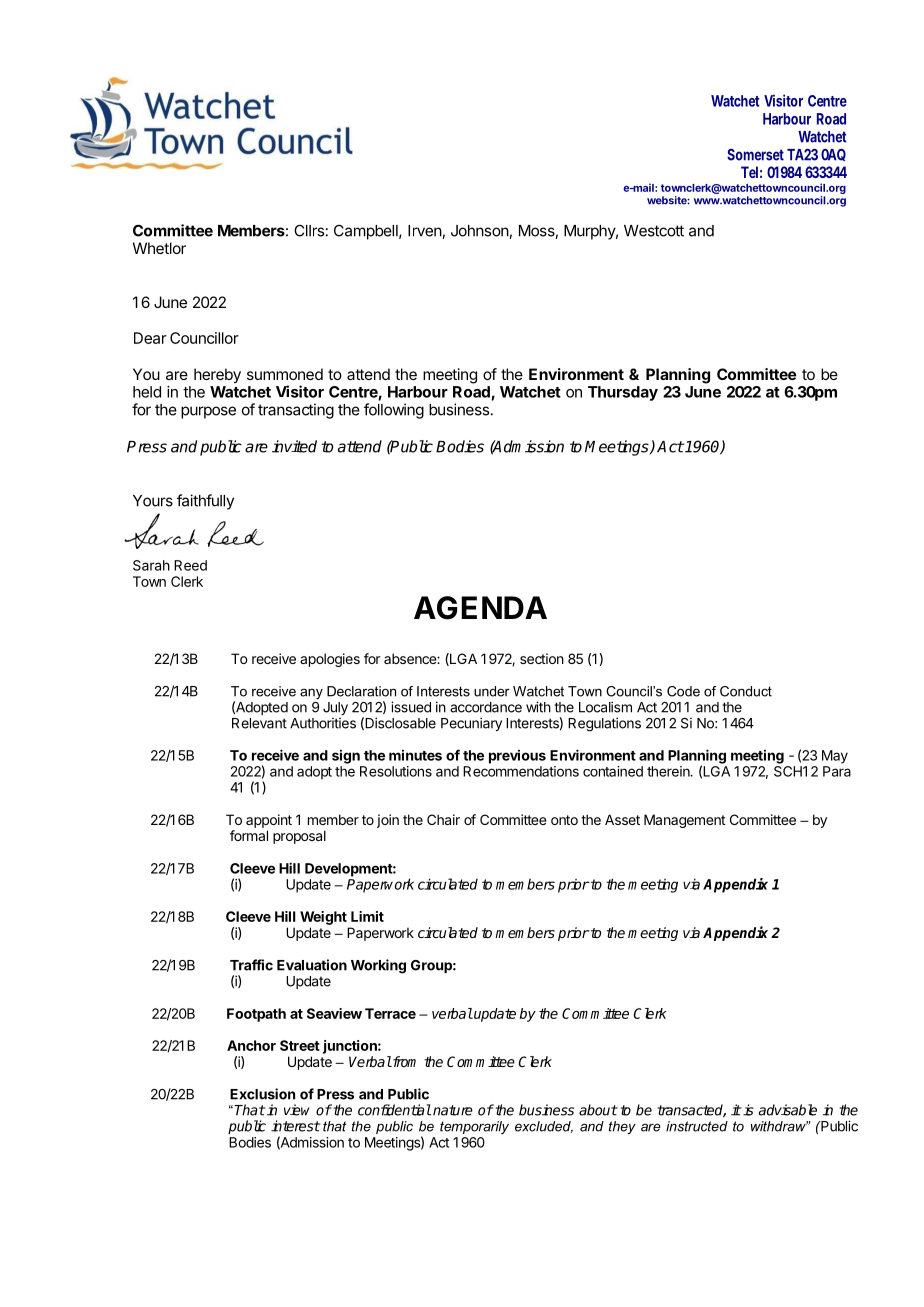  Describe the element at coordinates (150, 338) in the screenshot. I see `Dear` at that location.
